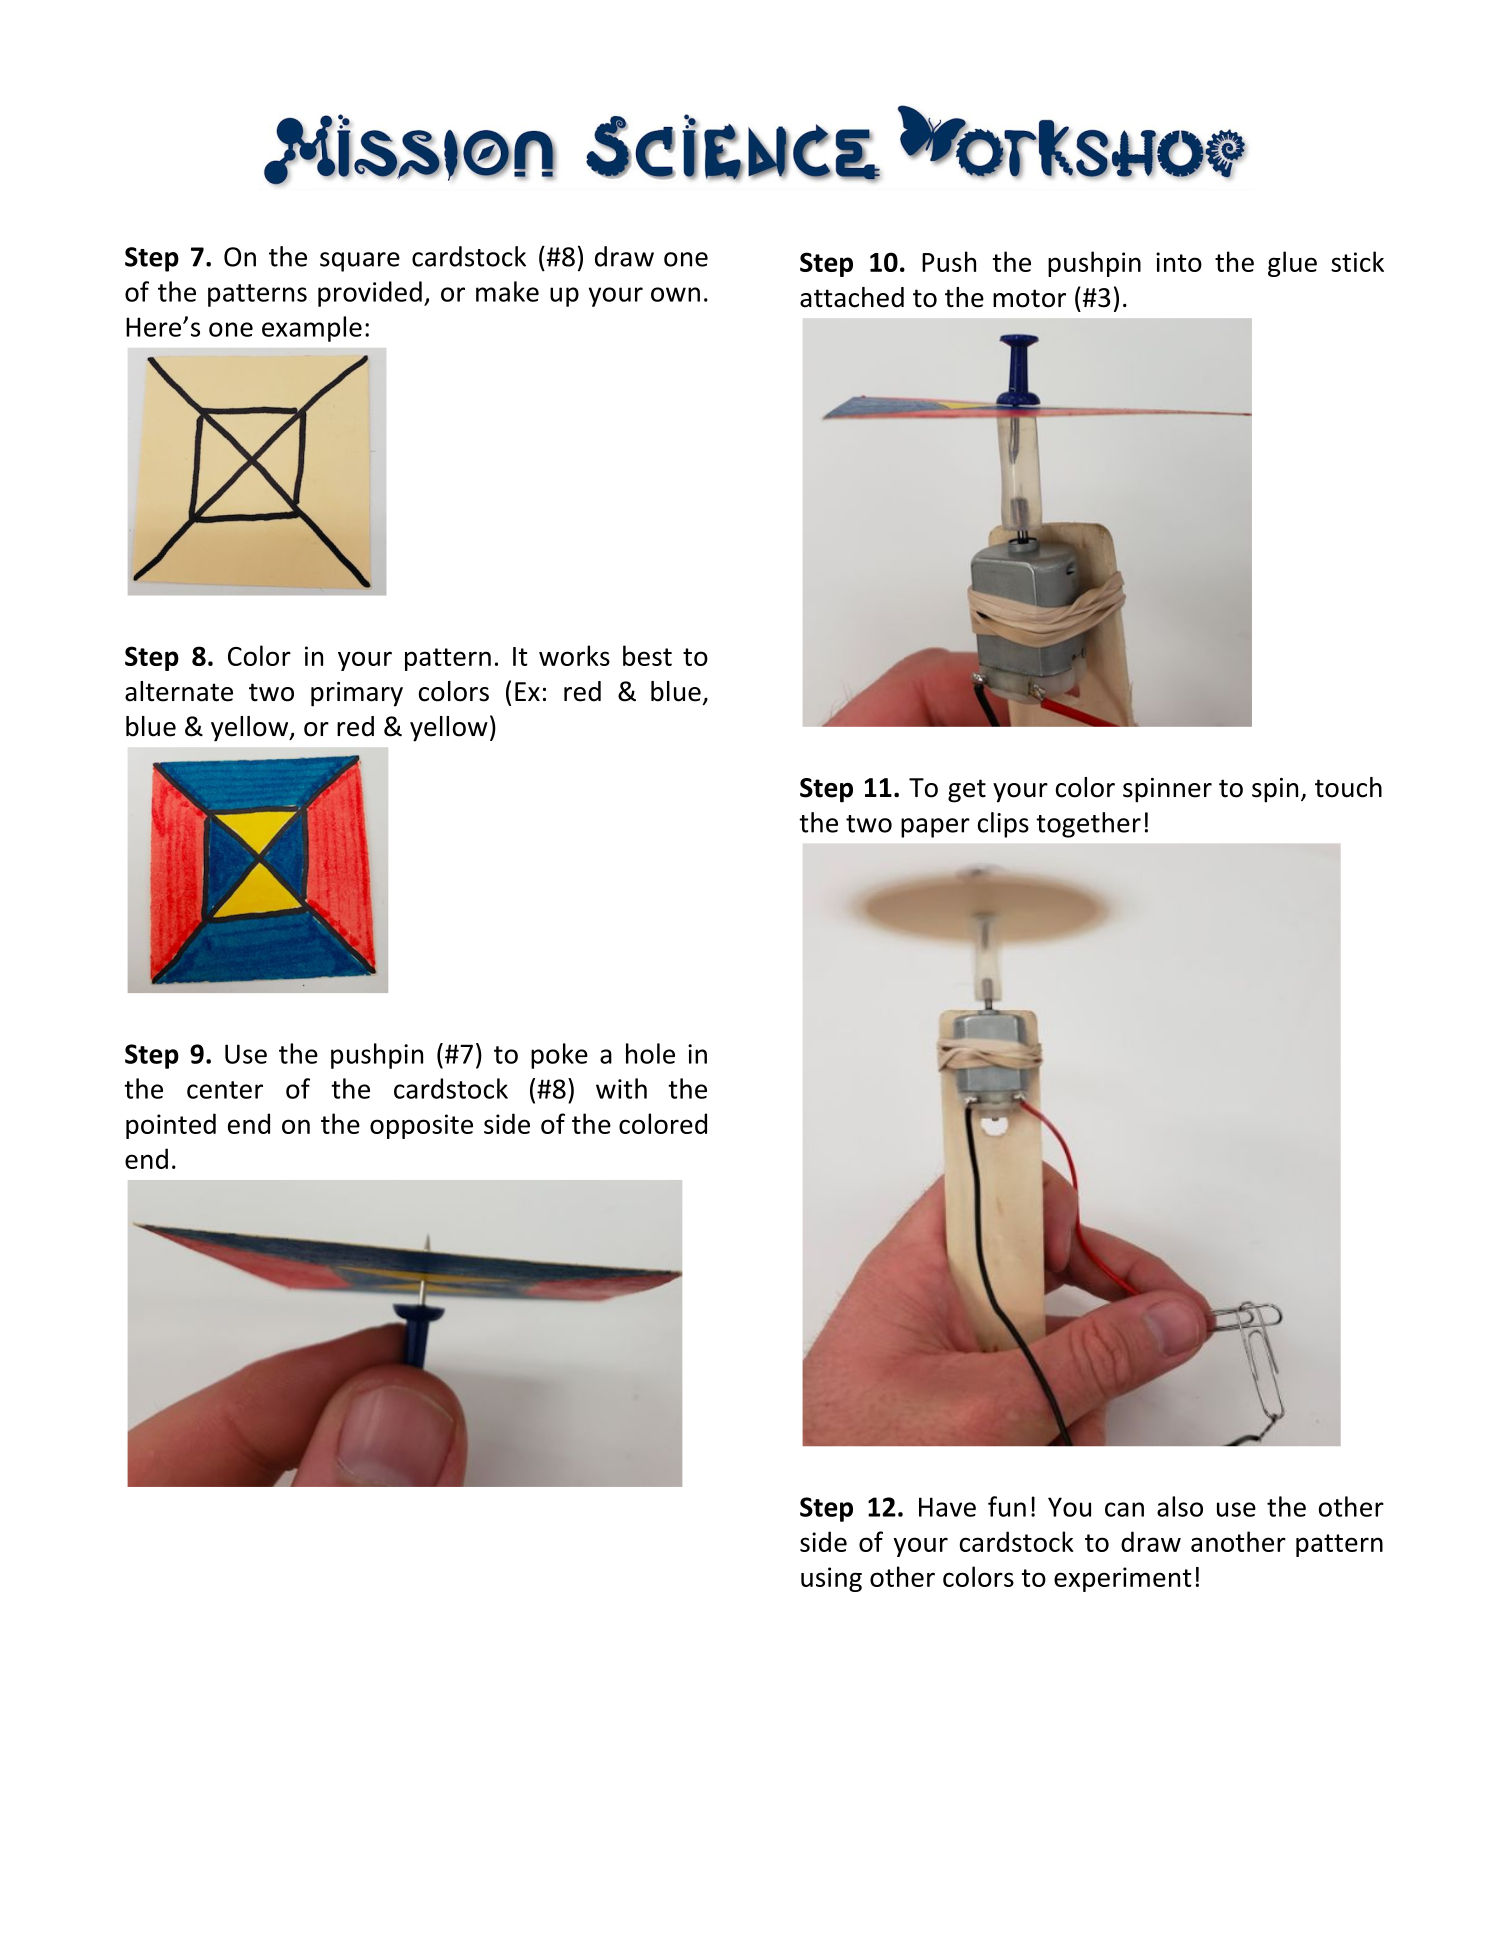 Image resolution: width=1509 pixels, height=1953 pixels. Describe the element at coordinates (1179, 262) in the image. I see `into` at that location.
